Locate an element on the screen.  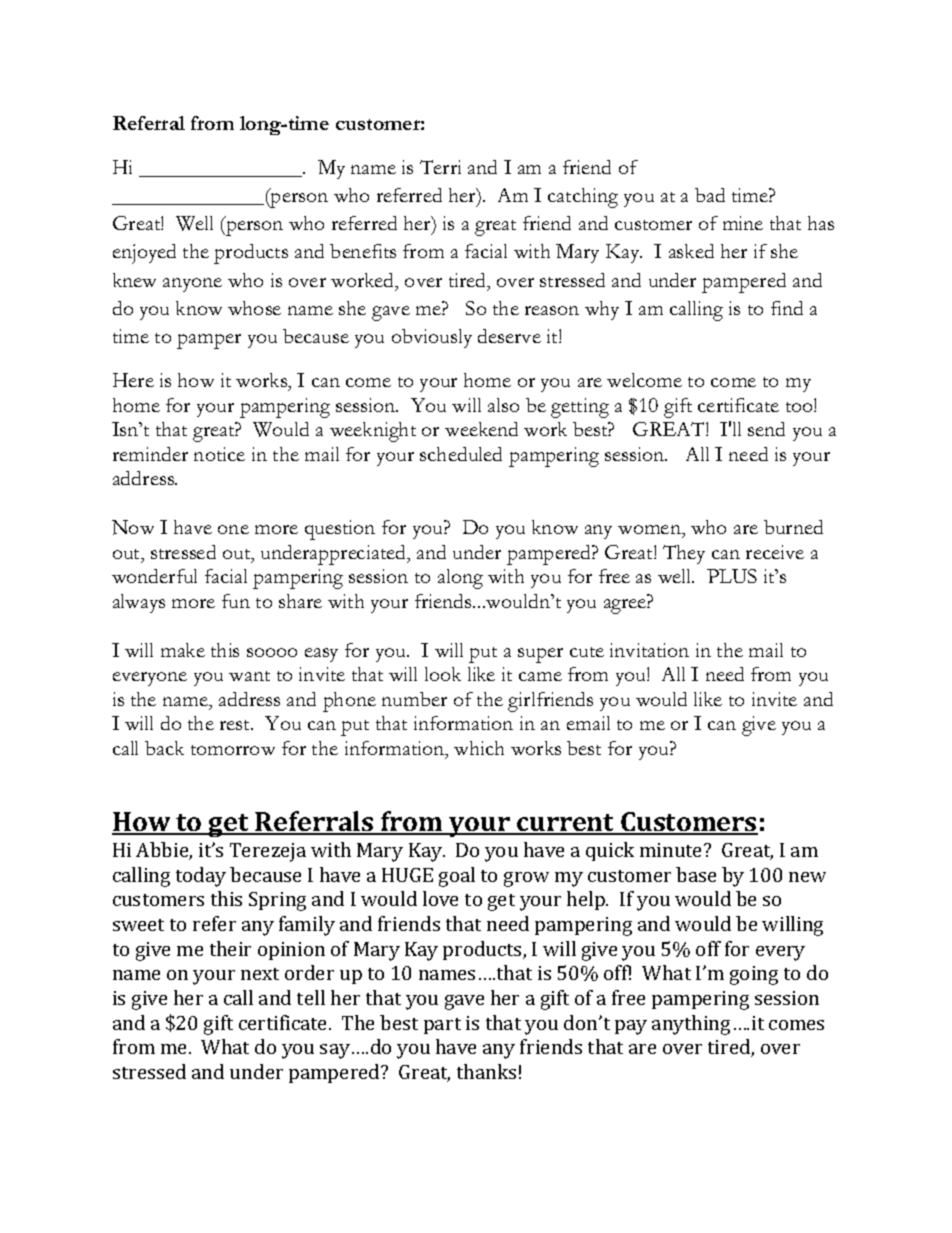
next is located at coordinates (260, 974).
